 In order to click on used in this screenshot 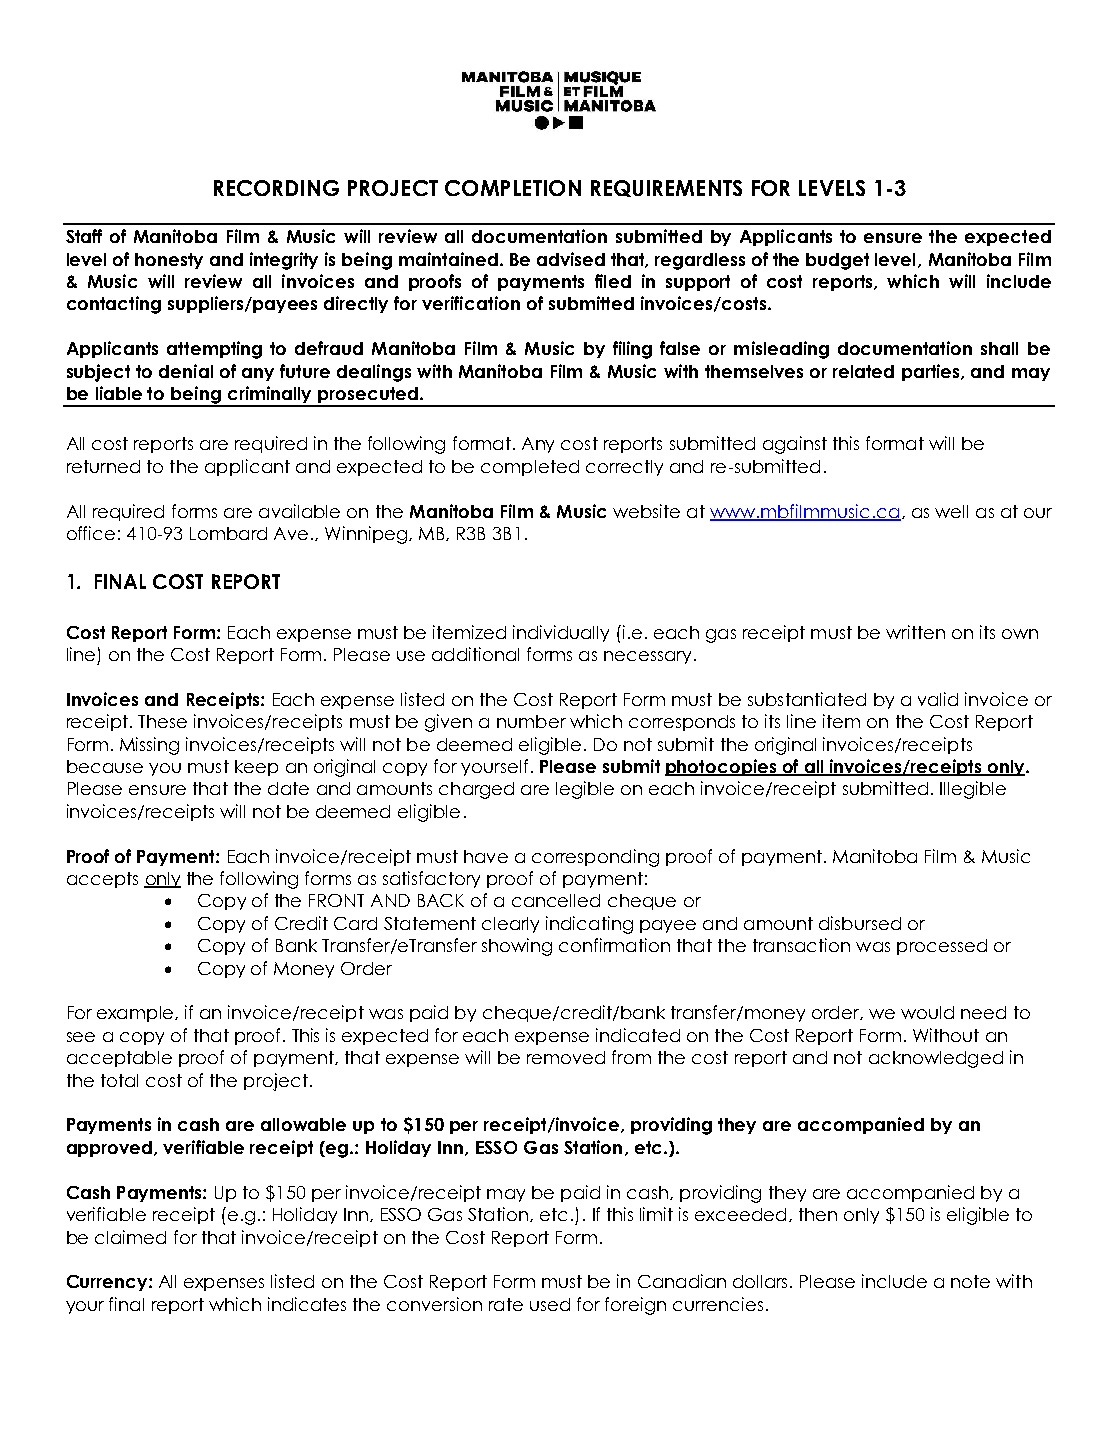, I will do `click(550, 1304)`.
